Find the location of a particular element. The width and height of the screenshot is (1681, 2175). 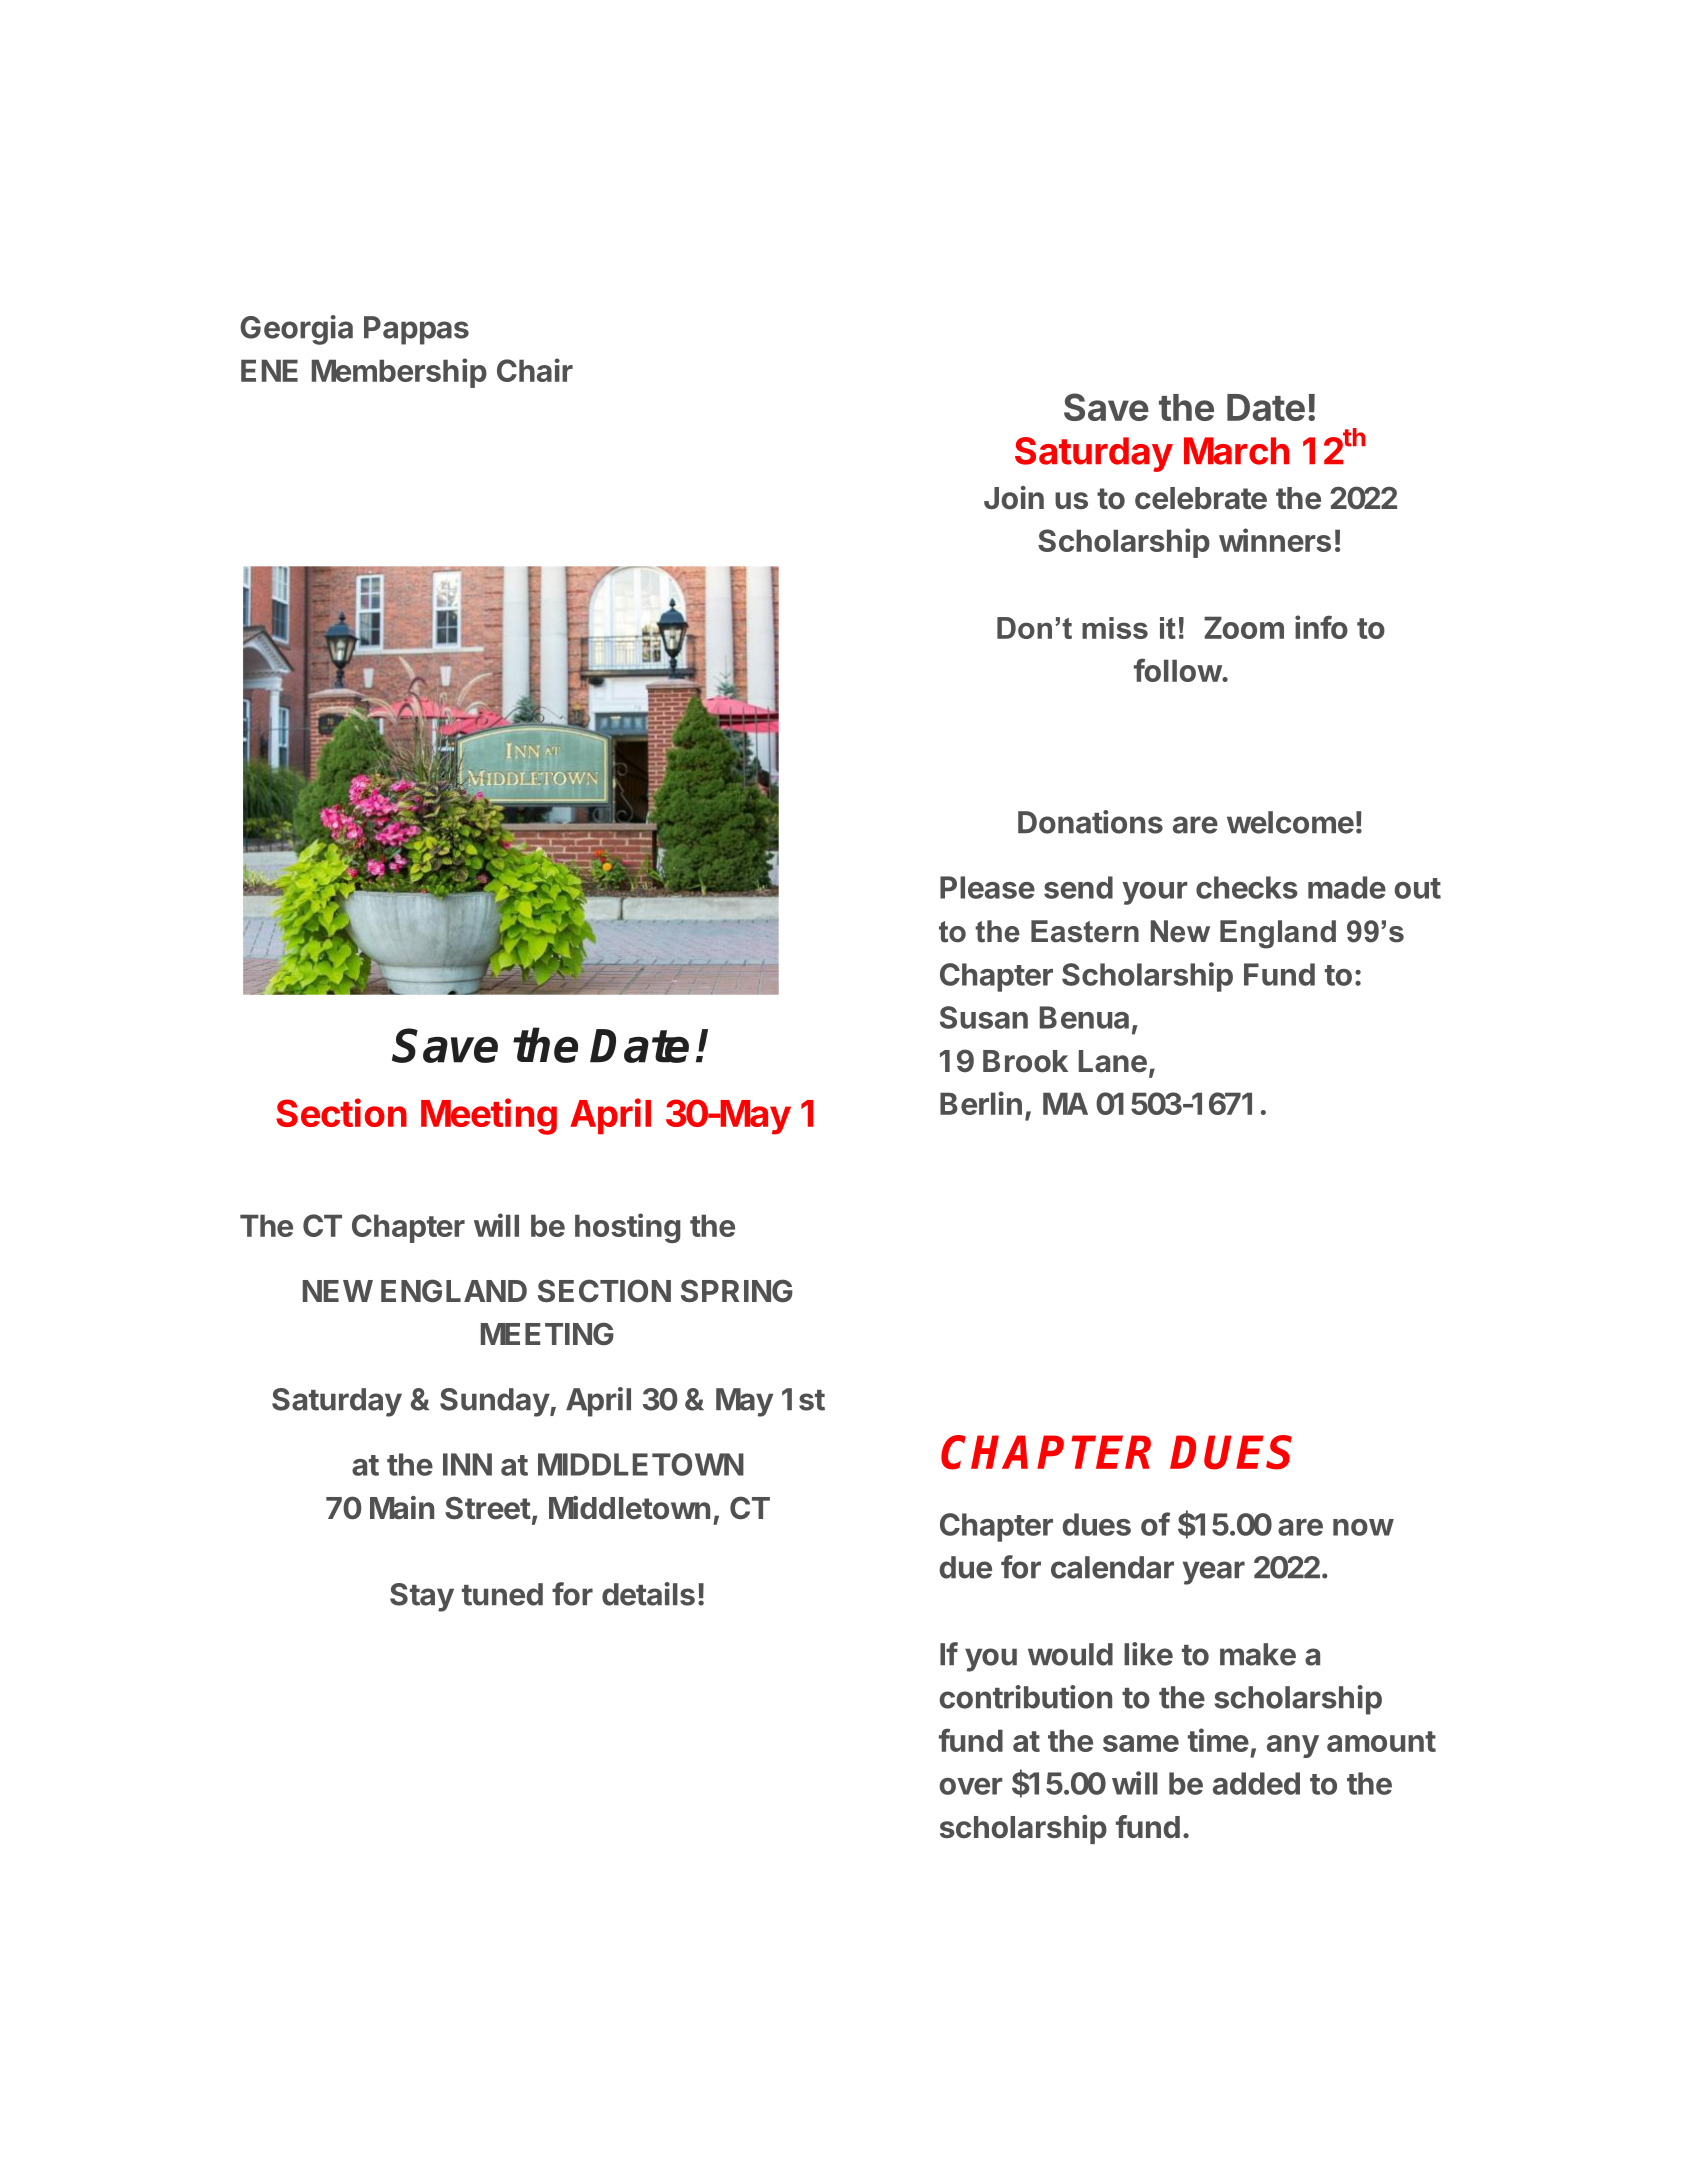

Donations is located at coordinates (1090, 822).
